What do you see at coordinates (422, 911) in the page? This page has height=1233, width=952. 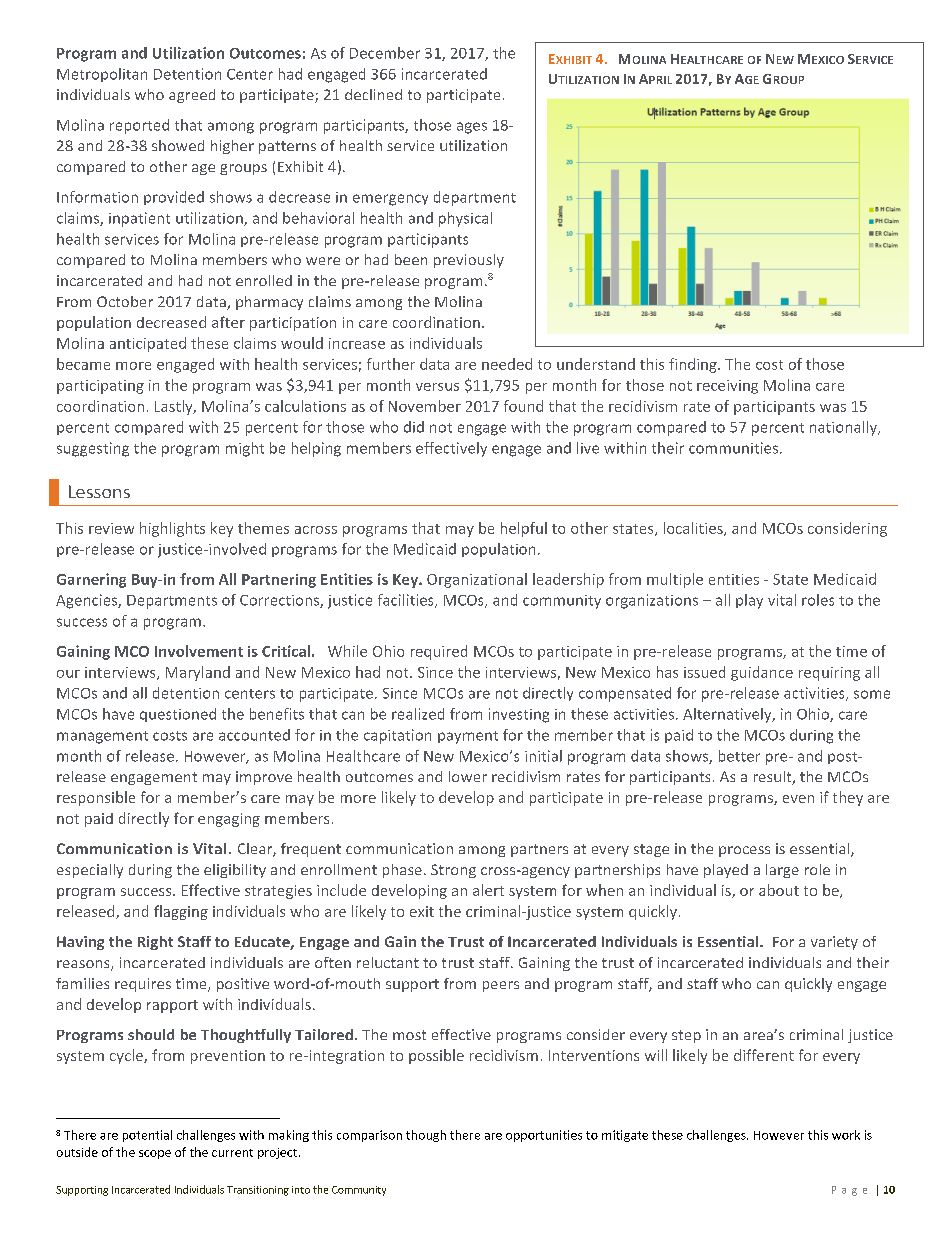 I see `exit` at bounding box center [422, 911].
